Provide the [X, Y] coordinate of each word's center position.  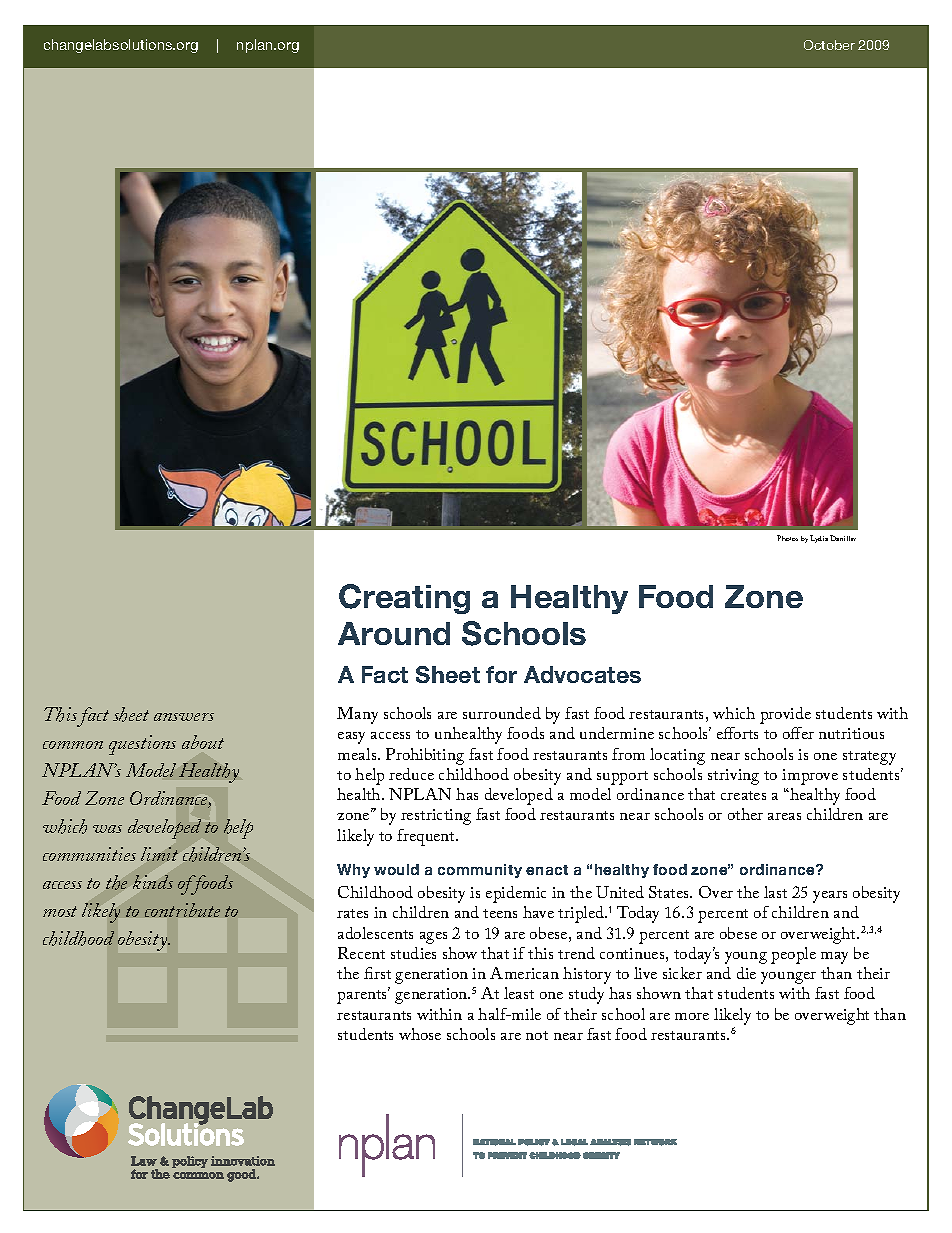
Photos [787, 538]
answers [184, 717]
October [829, 45]
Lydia [819, 539]
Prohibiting [425, 756]
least [519, 993]
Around [394, 633]
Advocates [582, 674]
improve [810, 777]
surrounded [502, 713]
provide [785, 715]
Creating [404, 599]
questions [142, 745]
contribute [182, 910]
